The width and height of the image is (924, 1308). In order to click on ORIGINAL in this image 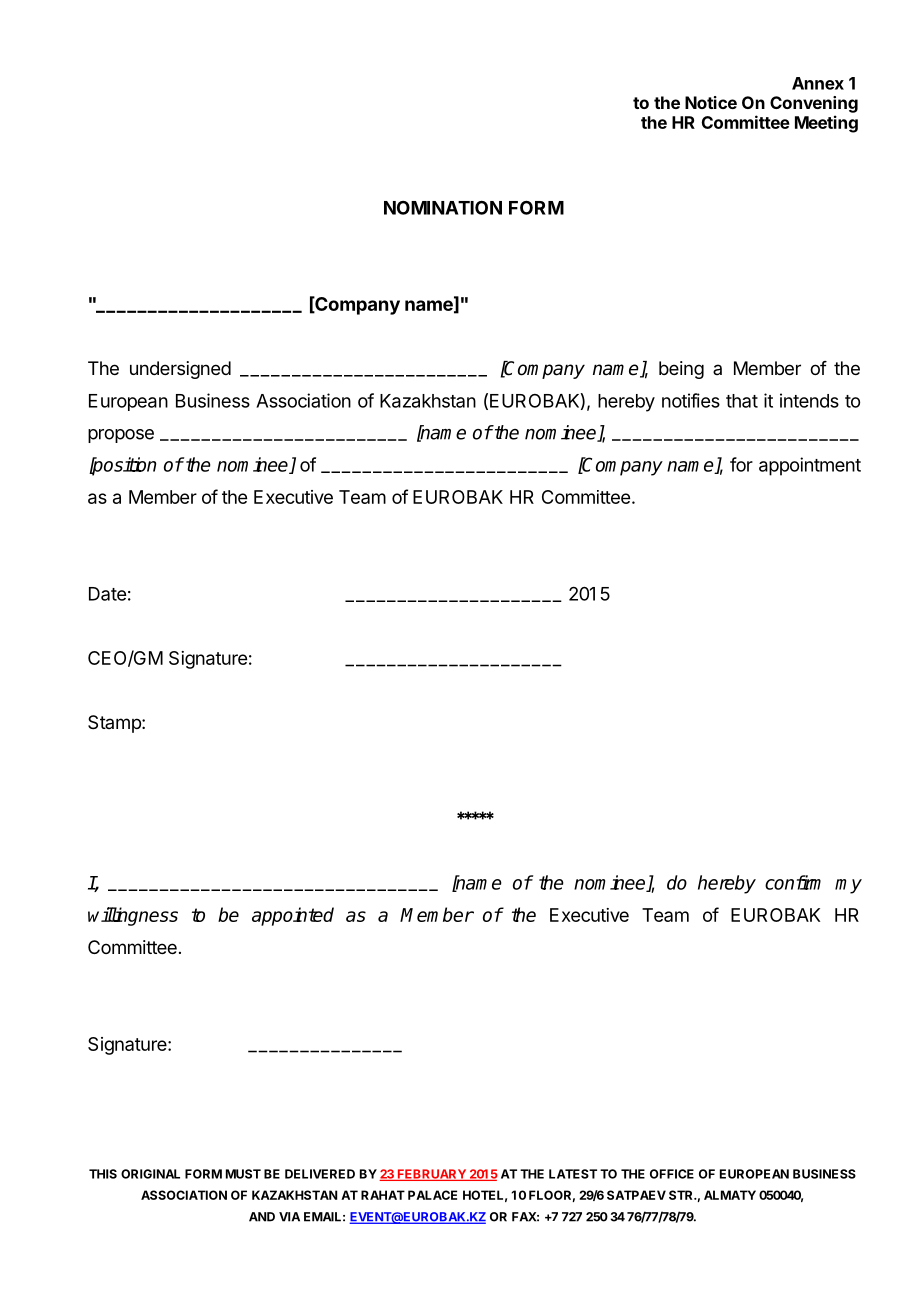, I will do `click(150, 1174)`.
